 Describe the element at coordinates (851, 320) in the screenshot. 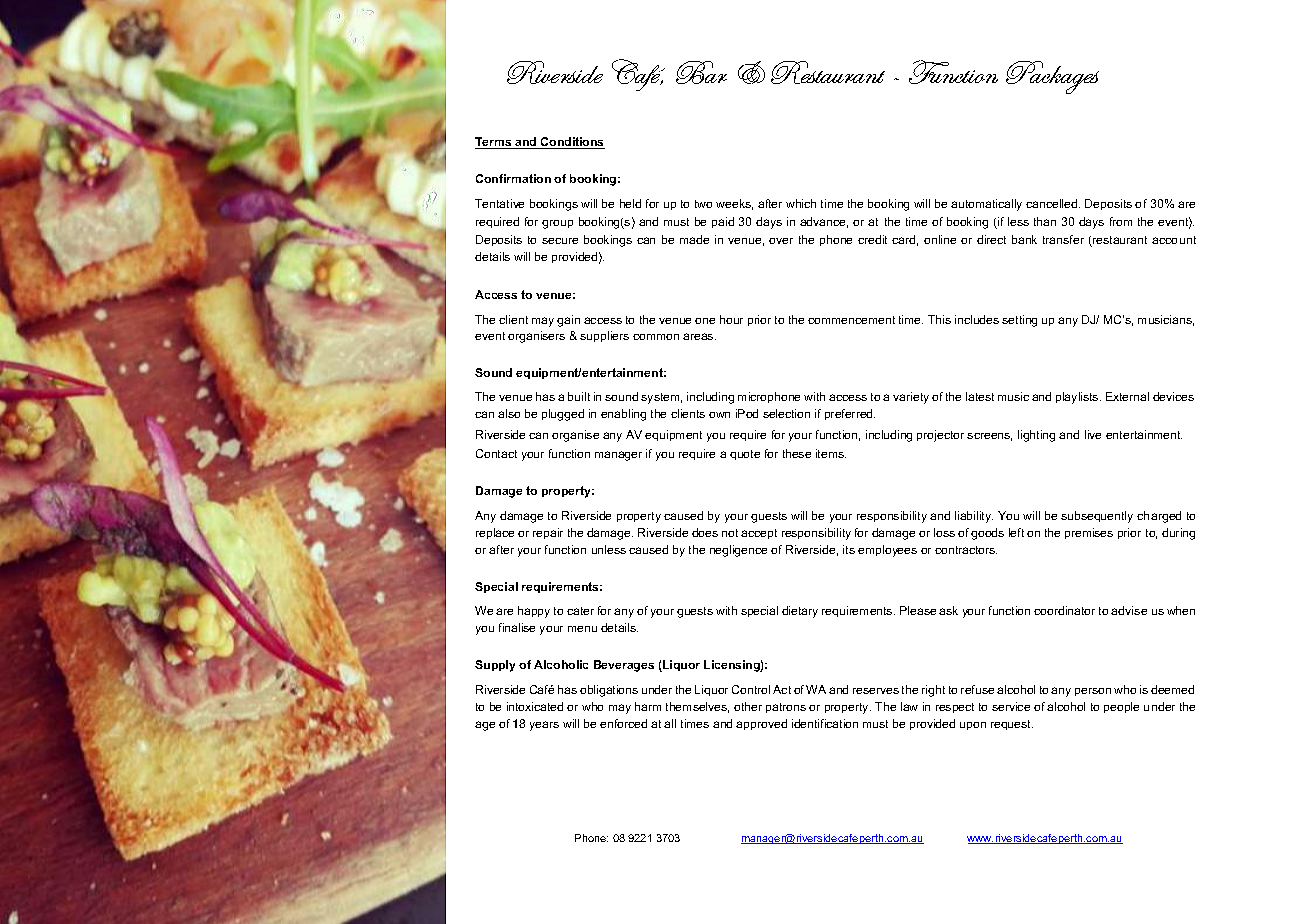

I see `commencement` at that location.
